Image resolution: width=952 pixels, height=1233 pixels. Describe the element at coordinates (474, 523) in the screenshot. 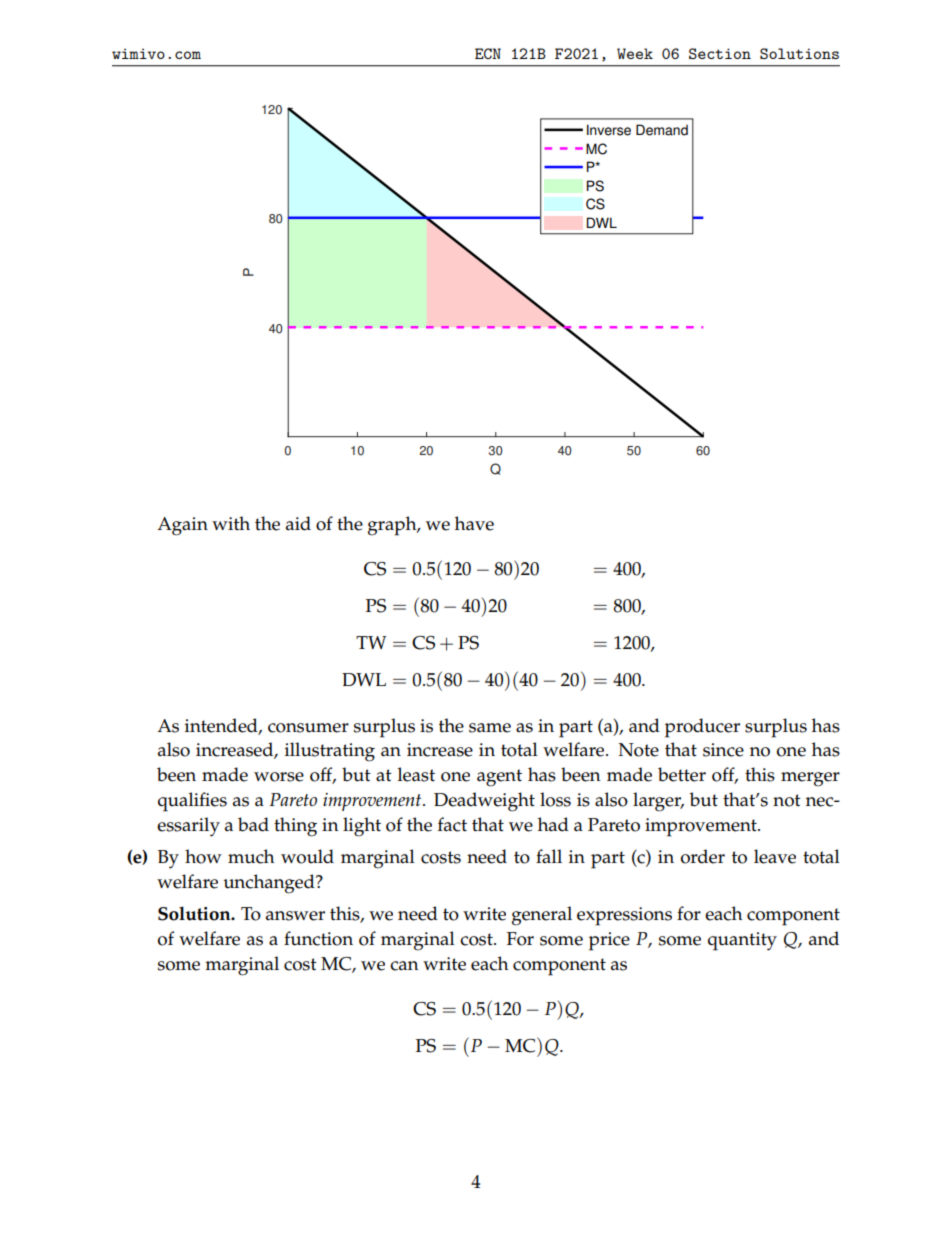

I see `have` at that location.
